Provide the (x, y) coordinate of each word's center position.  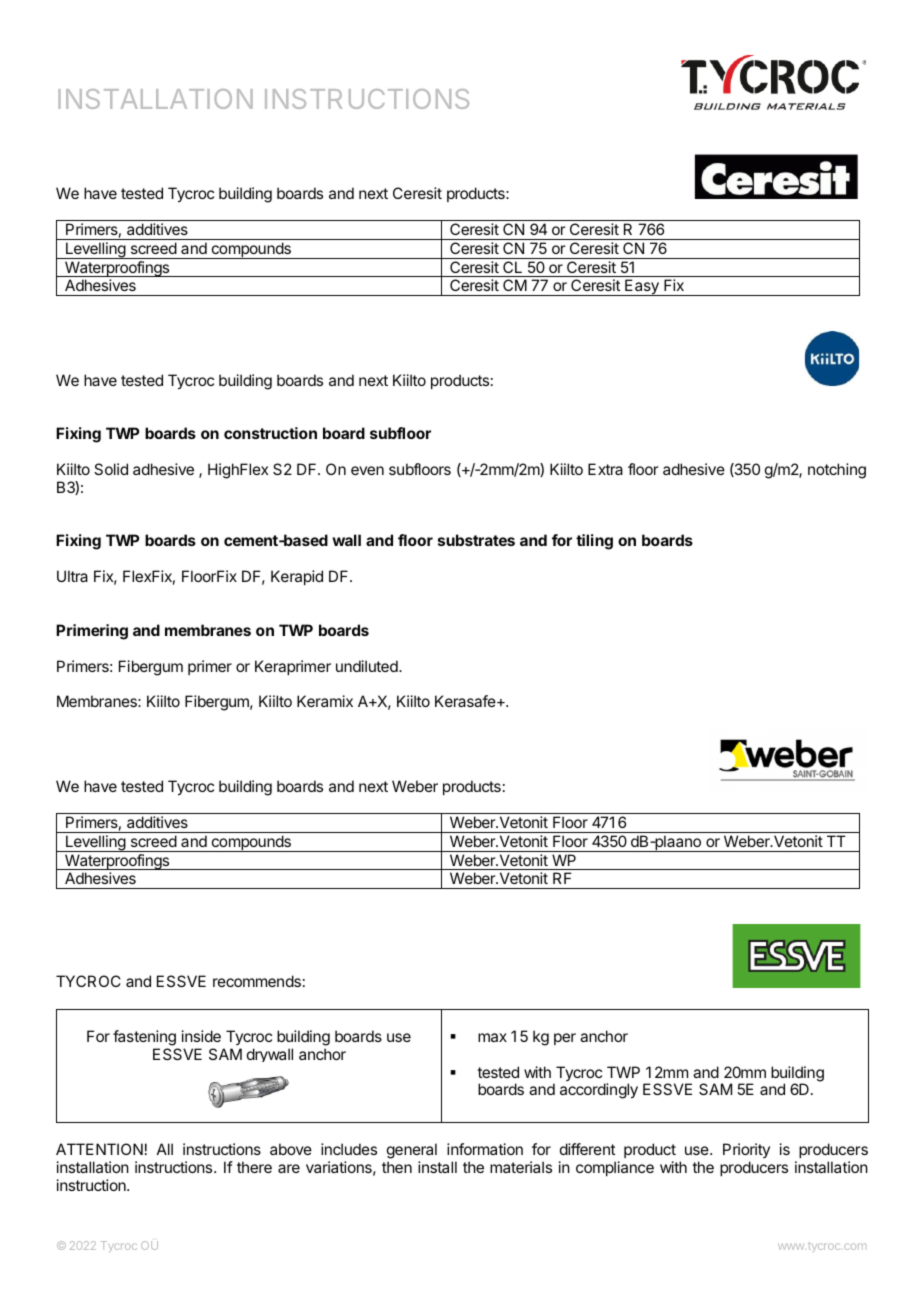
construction (270, 433)
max (492, 1037)
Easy (642, 287)
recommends (257, 981)
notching (837, 471)
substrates (476, 540)
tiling (594, 542)
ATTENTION (99, 1149)
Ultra (72, 576)
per (565, 1039)
